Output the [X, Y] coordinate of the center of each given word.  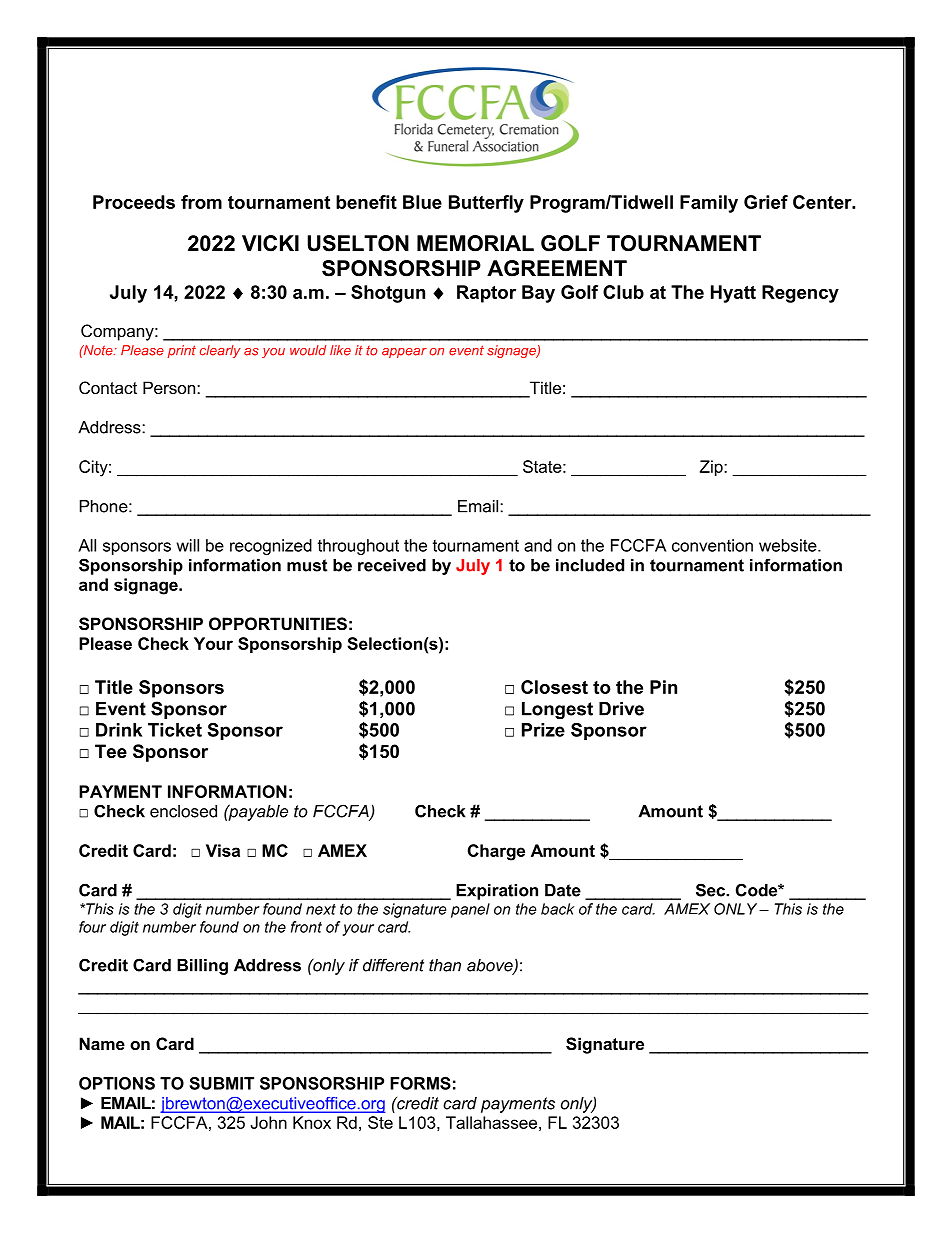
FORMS [420, 1083]
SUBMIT [222, 1083]
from [201, 202]
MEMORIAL [475, 243]
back [557, 909]
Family [709, 204]
